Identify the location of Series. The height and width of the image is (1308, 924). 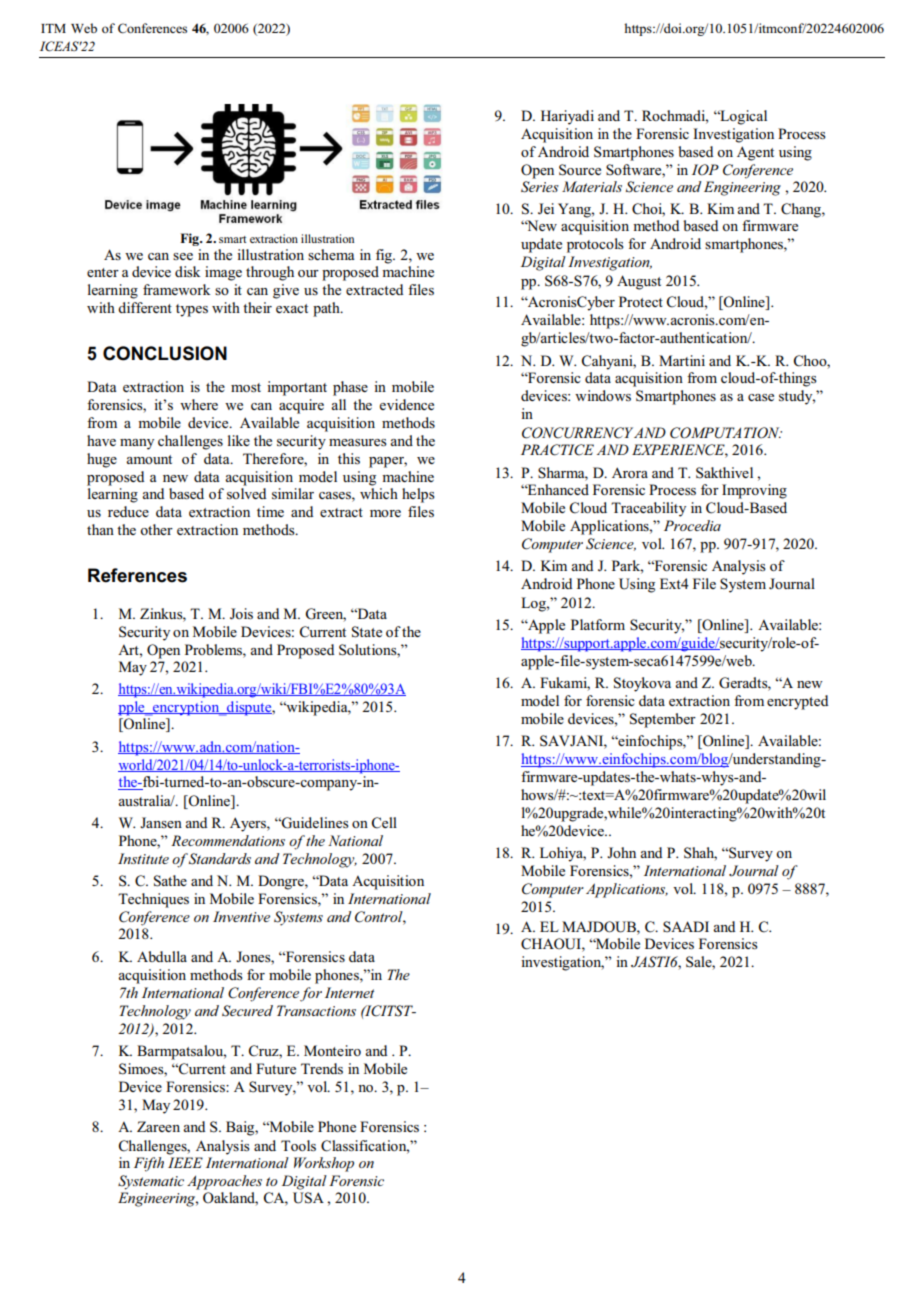
(540, 187).
